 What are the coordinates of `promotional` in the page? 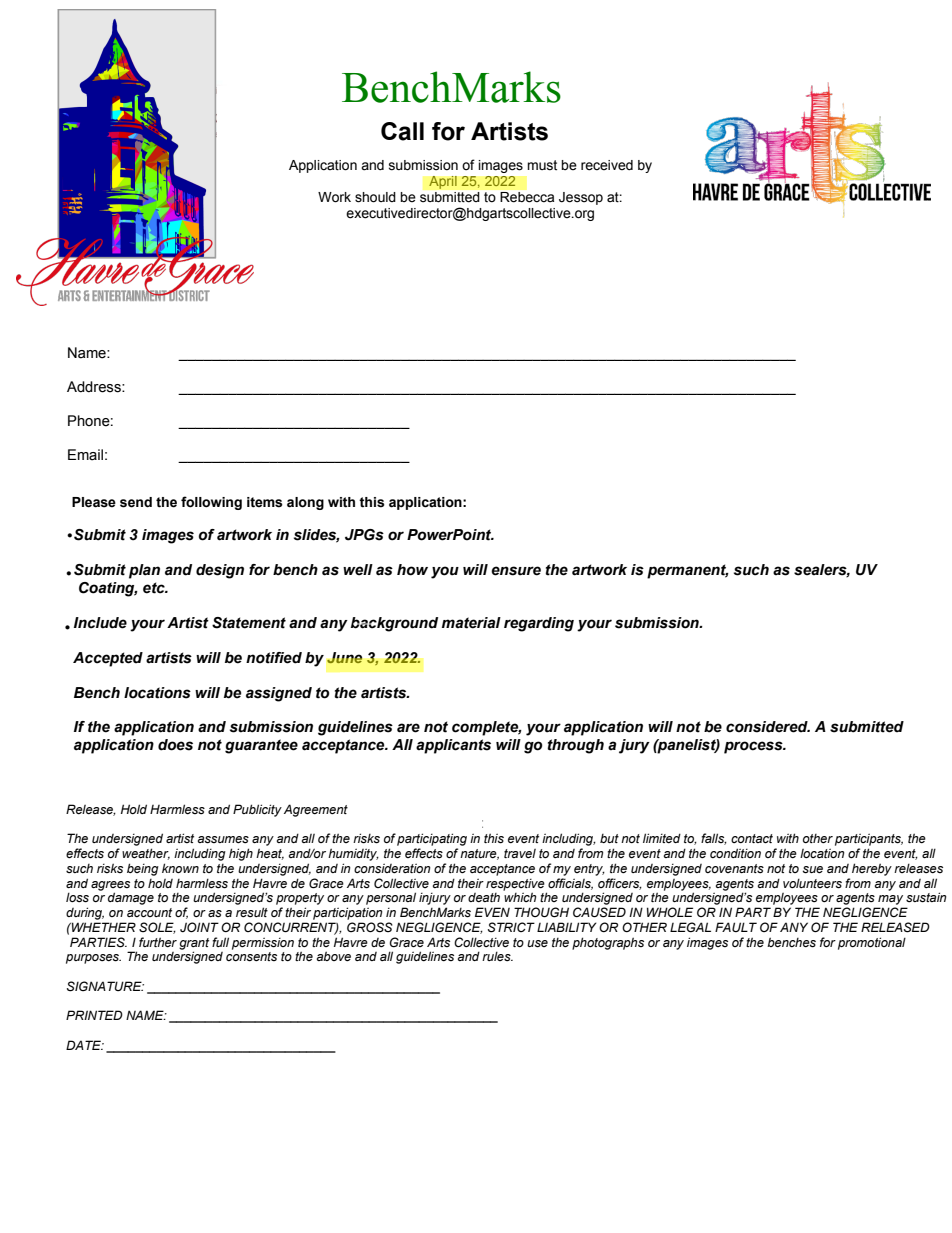 It's located at (872, 943).
